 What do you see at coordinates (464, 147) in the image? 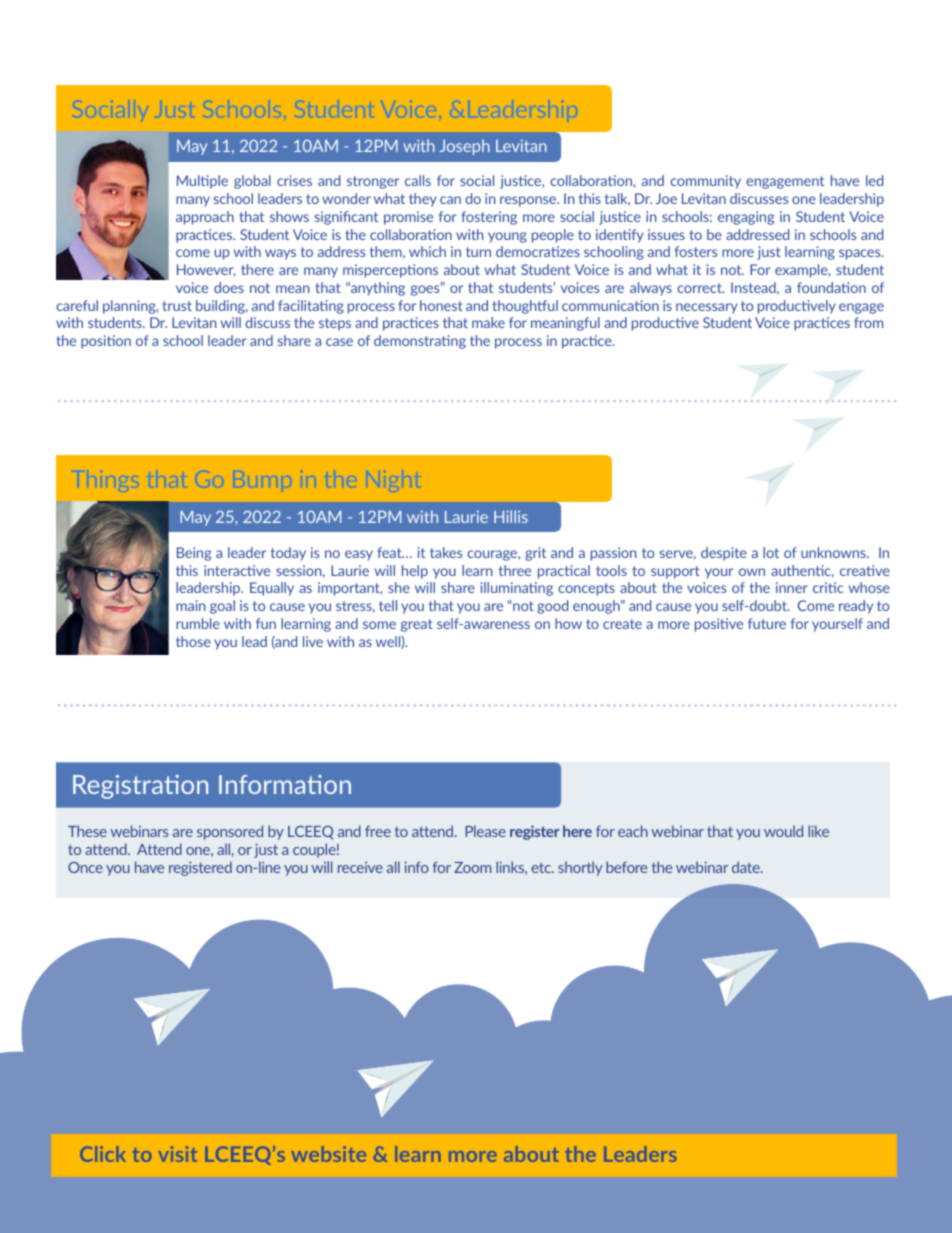
I see `Joseph` at bounding box center [464, 147].
